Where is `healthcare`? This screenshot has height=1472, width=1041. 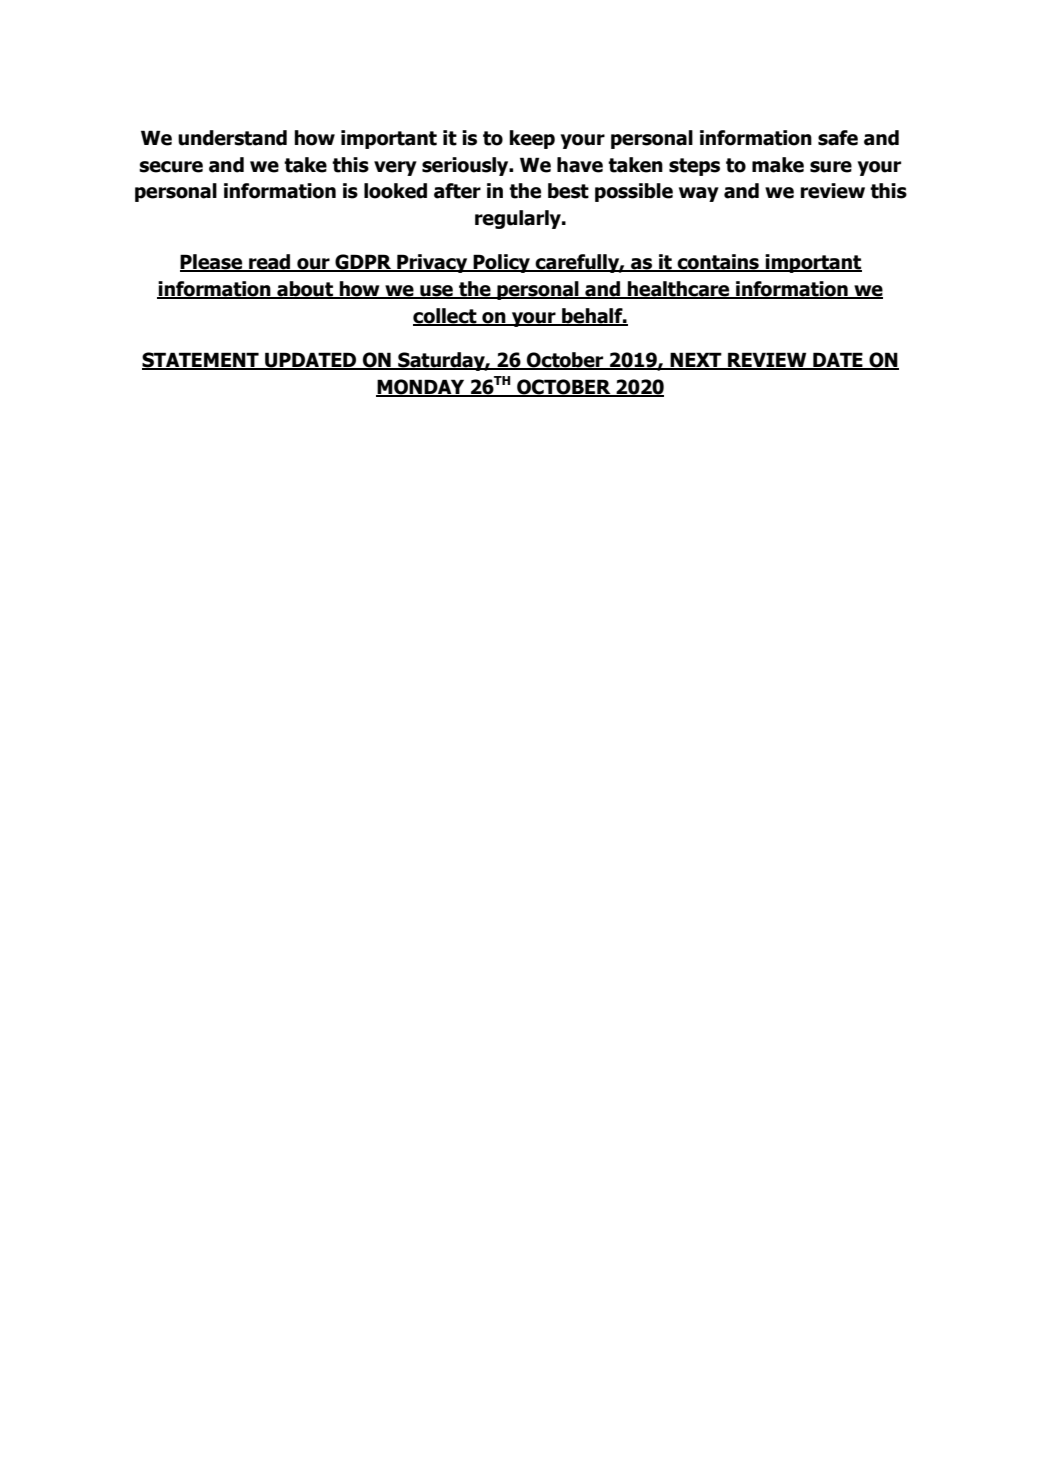
healthcare is located at coordinates (679, 290).
